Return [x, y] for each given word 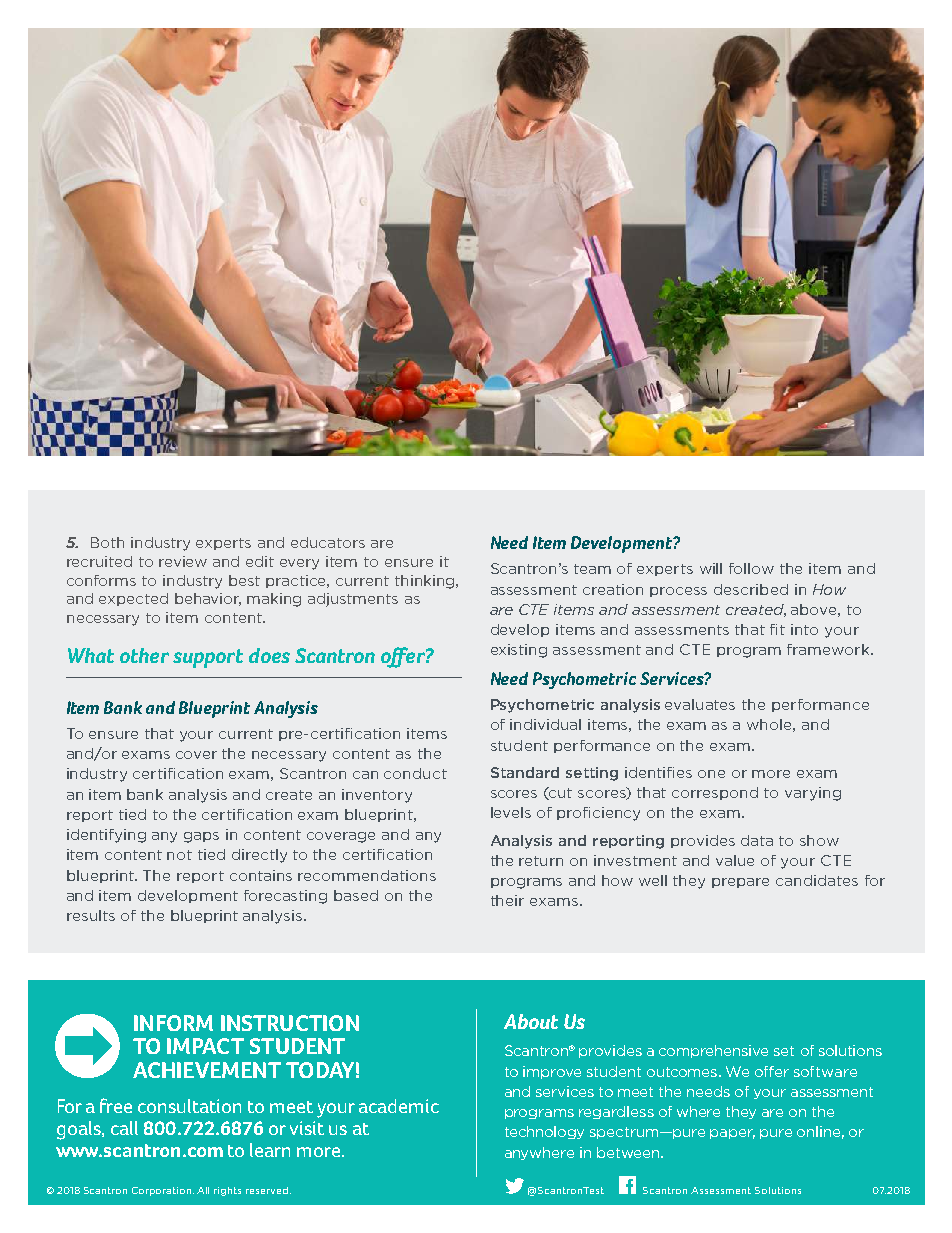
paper [732, 1134]
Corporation [163, 1191]
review [183, 561]
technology [544, 1132]
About [531, 1021]
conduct [415, 773]
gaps [201, 837]
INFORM [173, 1023]
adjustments [353, 600]
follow [751, 568]
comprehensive [713, 1051]
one [711, 774]
